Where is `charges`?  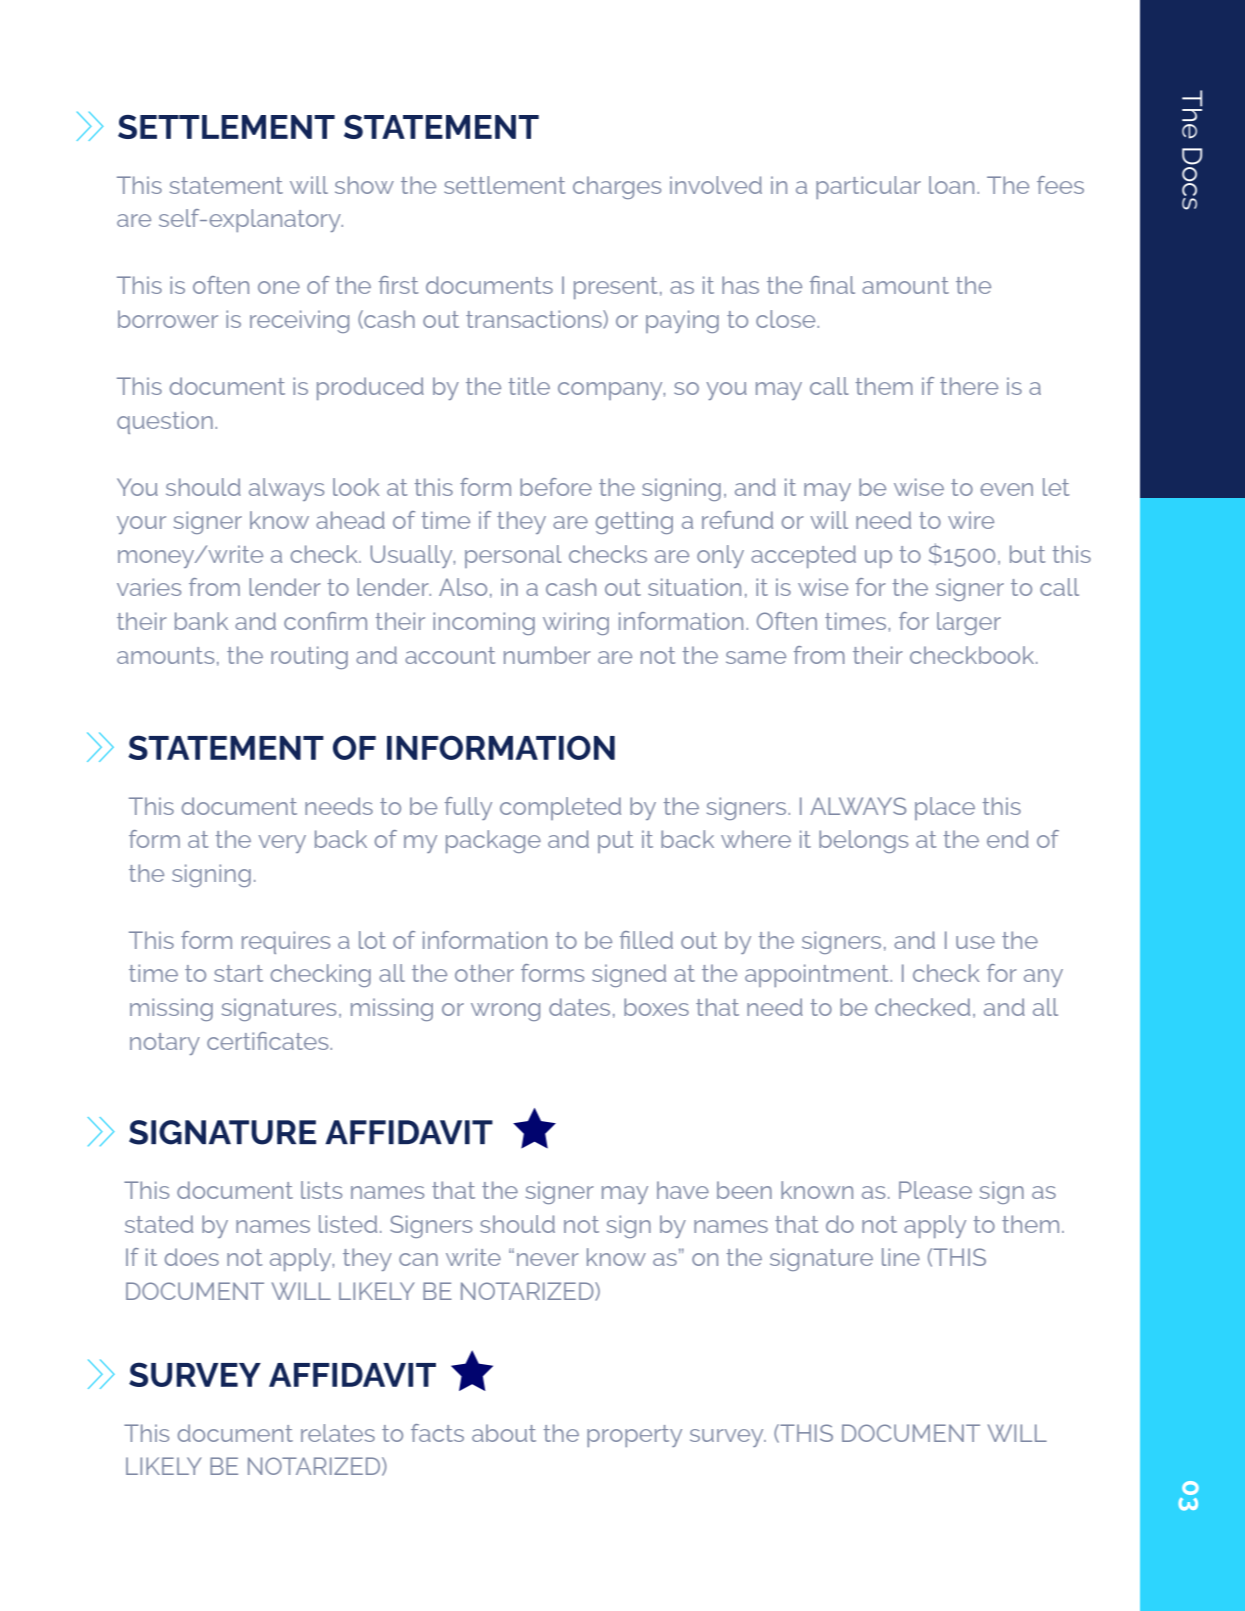 charges is located at coordinates (617, 187).
